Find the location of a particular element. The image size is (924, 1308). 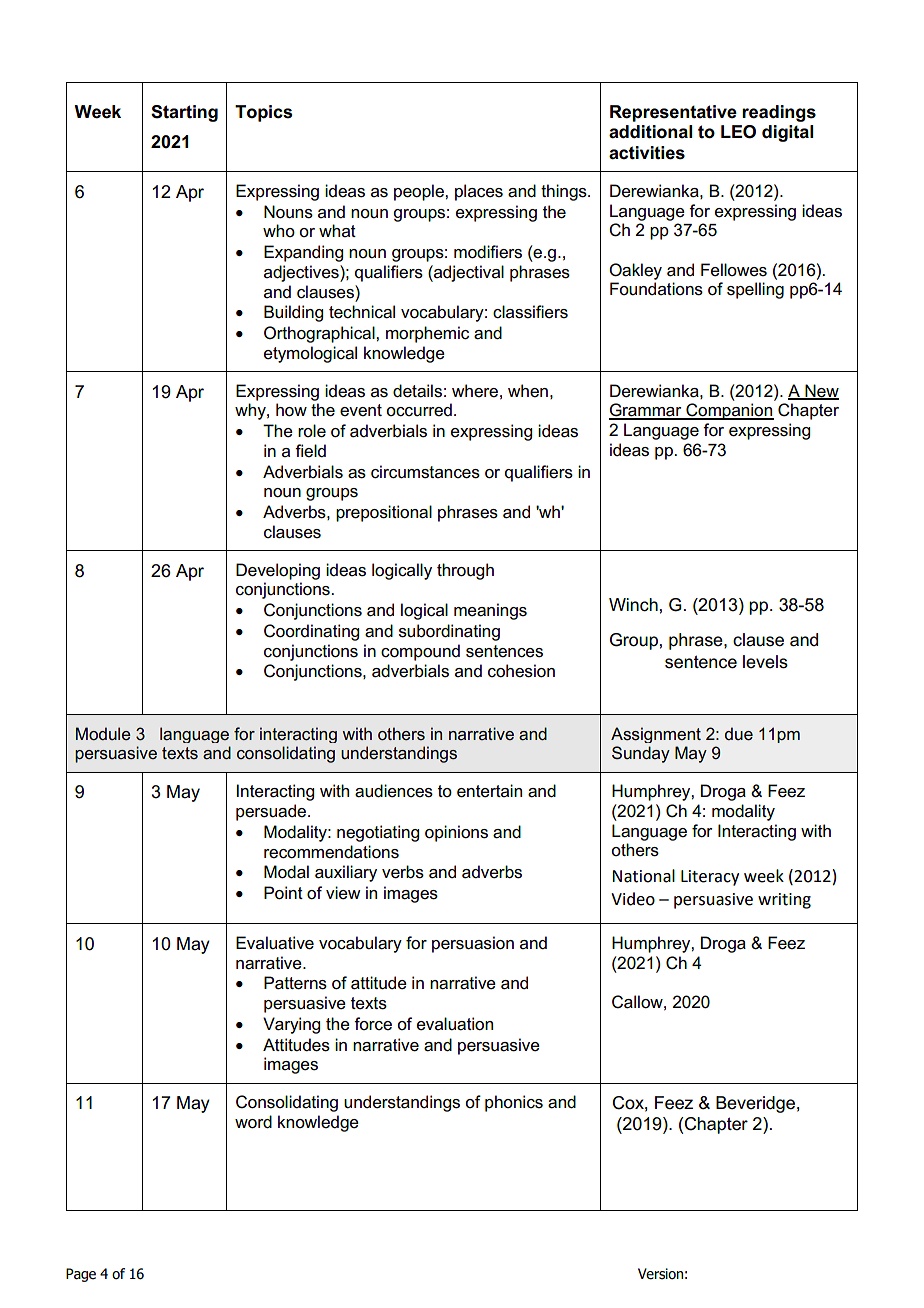

due is located at coordinates (739, 734).
